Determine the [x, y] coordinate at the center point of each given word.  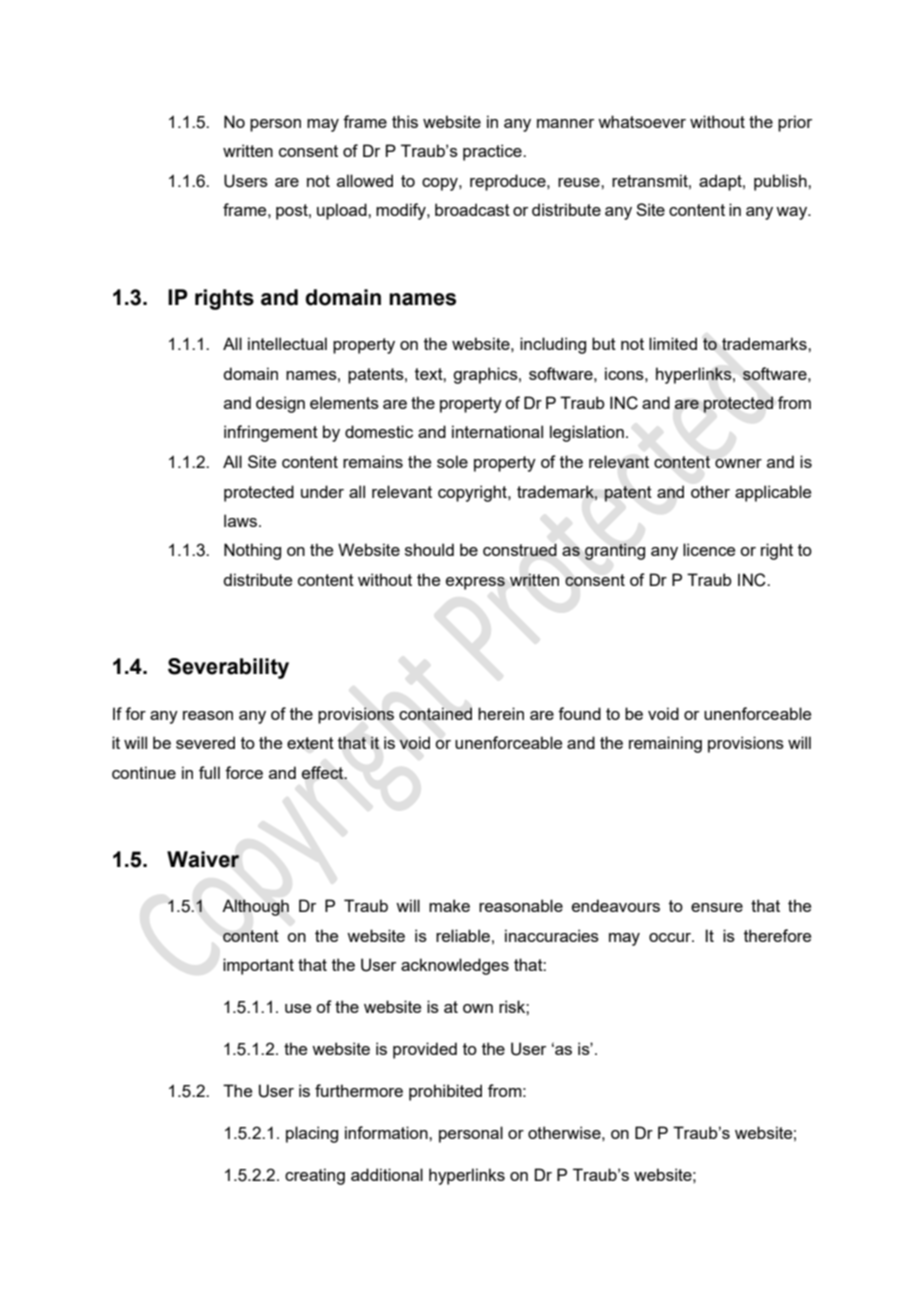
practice [493, 152]
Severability [228, 668]
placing [312, 1134]
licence [709, 549]
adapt [721, 182]
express [475, 583]
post [293, 212]
